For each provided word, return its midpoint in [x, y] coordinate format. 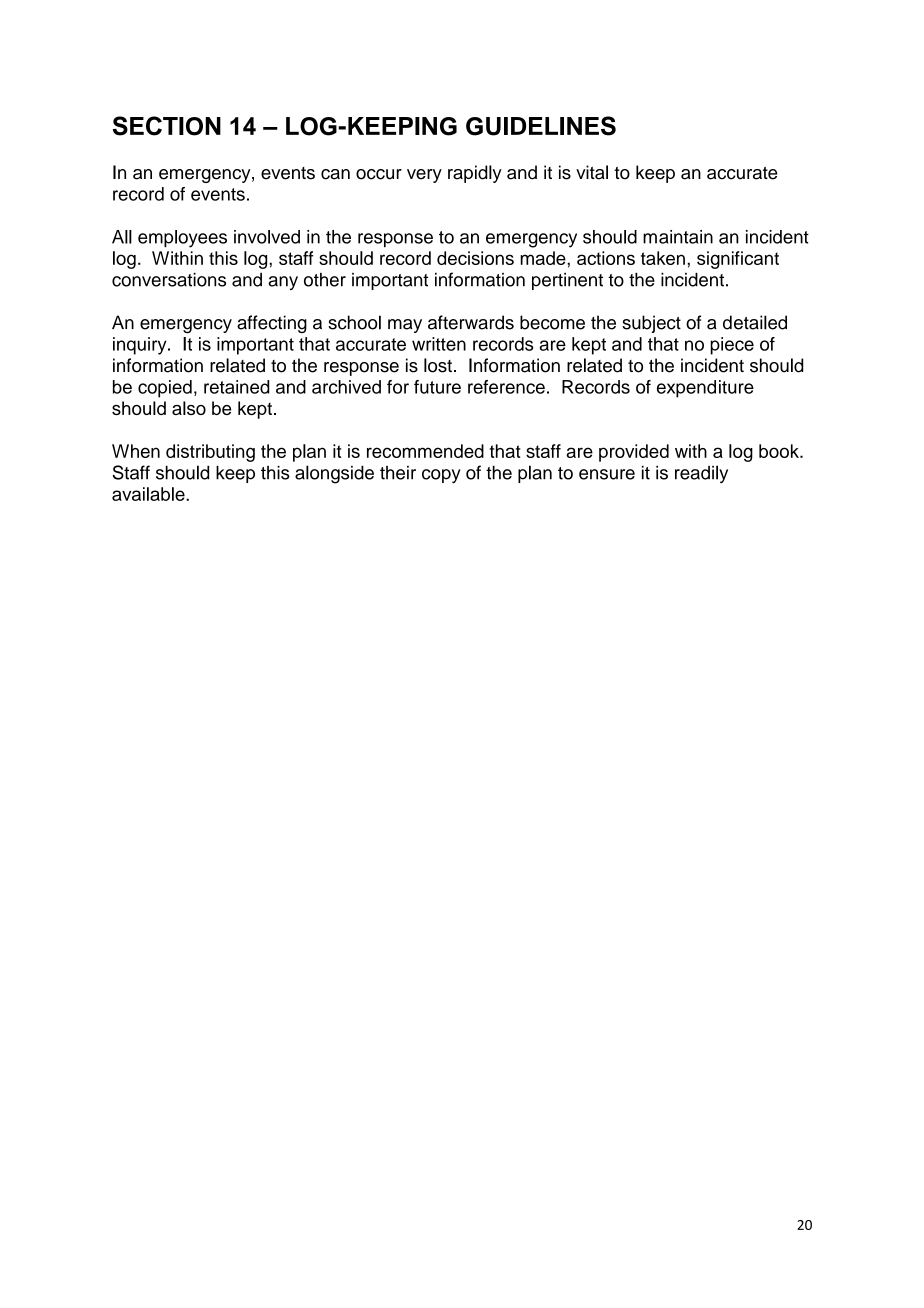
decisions [475, 258]
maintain [678, 237]
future [437, 387]
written [439, 344]
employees [182, 239]
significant [738, 260]
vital [592, 172]
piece [732, 346]
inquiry [141, 346]
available [149, 494]
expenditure [705, 389]
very [424, 176]
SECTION [167, 126]
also [189, 408]
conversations [169, 280]
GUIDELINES [541, 126]
